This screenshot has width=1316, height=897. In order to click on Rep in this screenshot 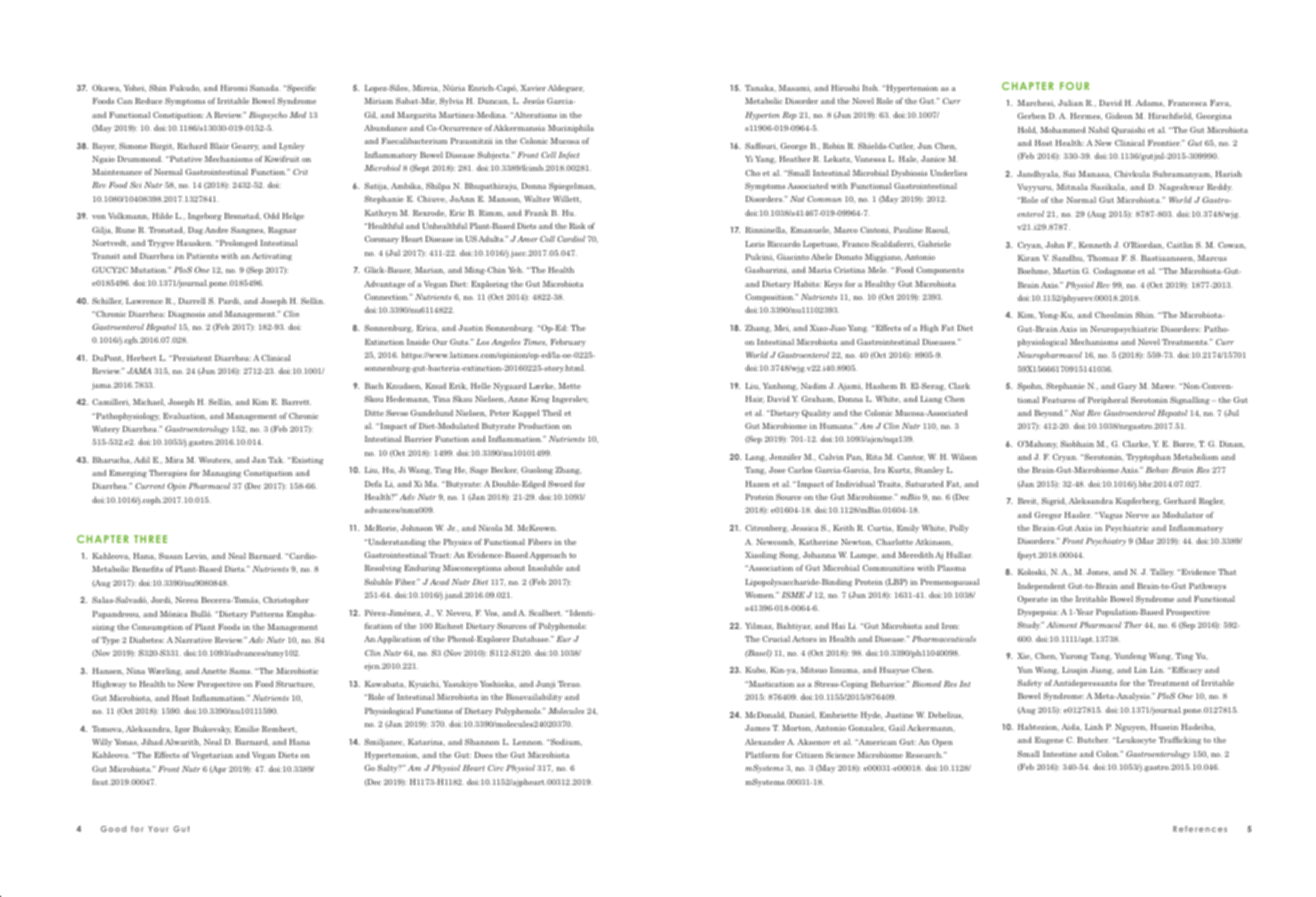, I will do `click(789, 116)`.
